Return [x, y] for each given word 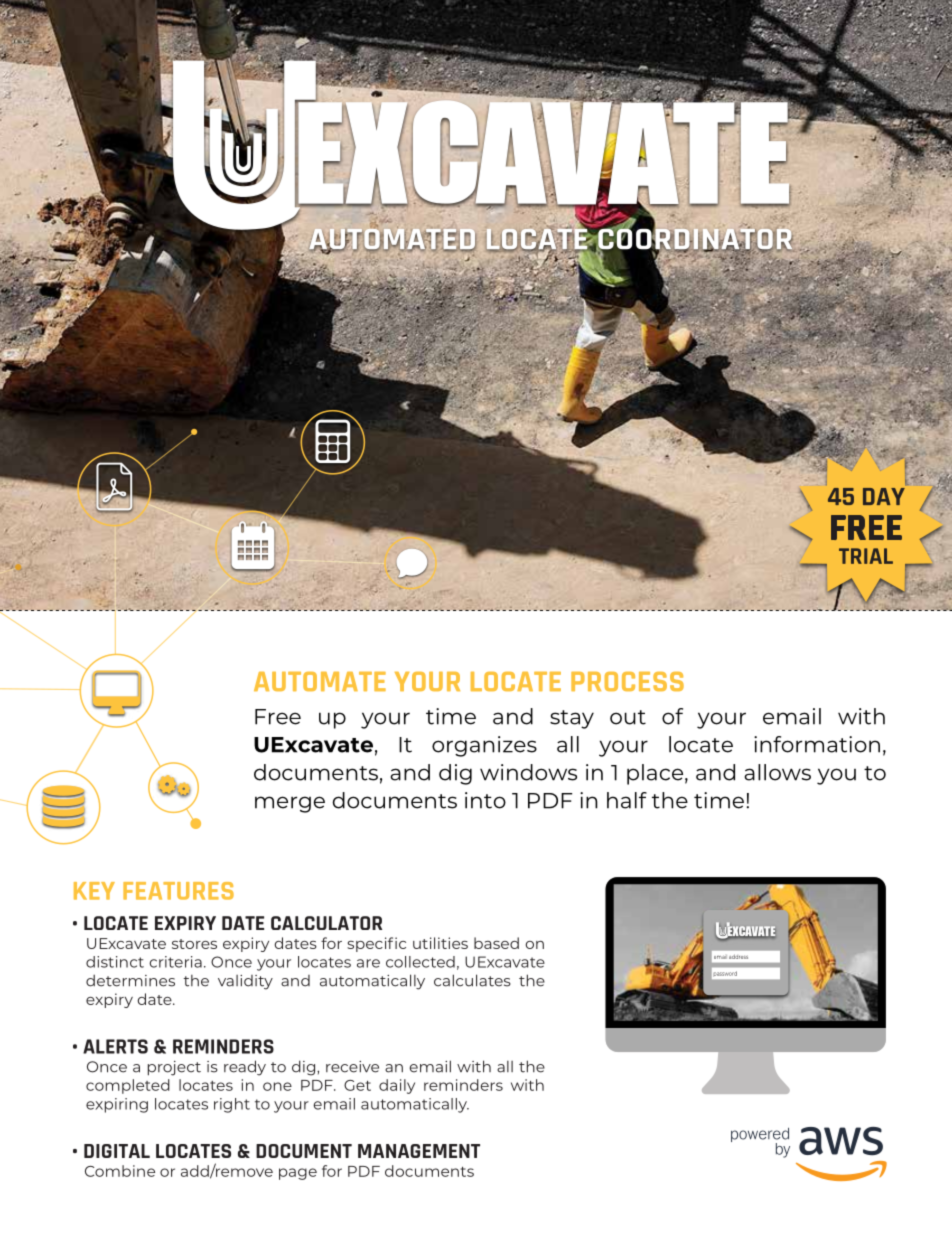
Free [278, 717]
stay [572, 719]
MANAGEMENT [419, 1151]
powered [760, 1136]
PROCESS [627, 681]
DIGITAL [117, 1151]
